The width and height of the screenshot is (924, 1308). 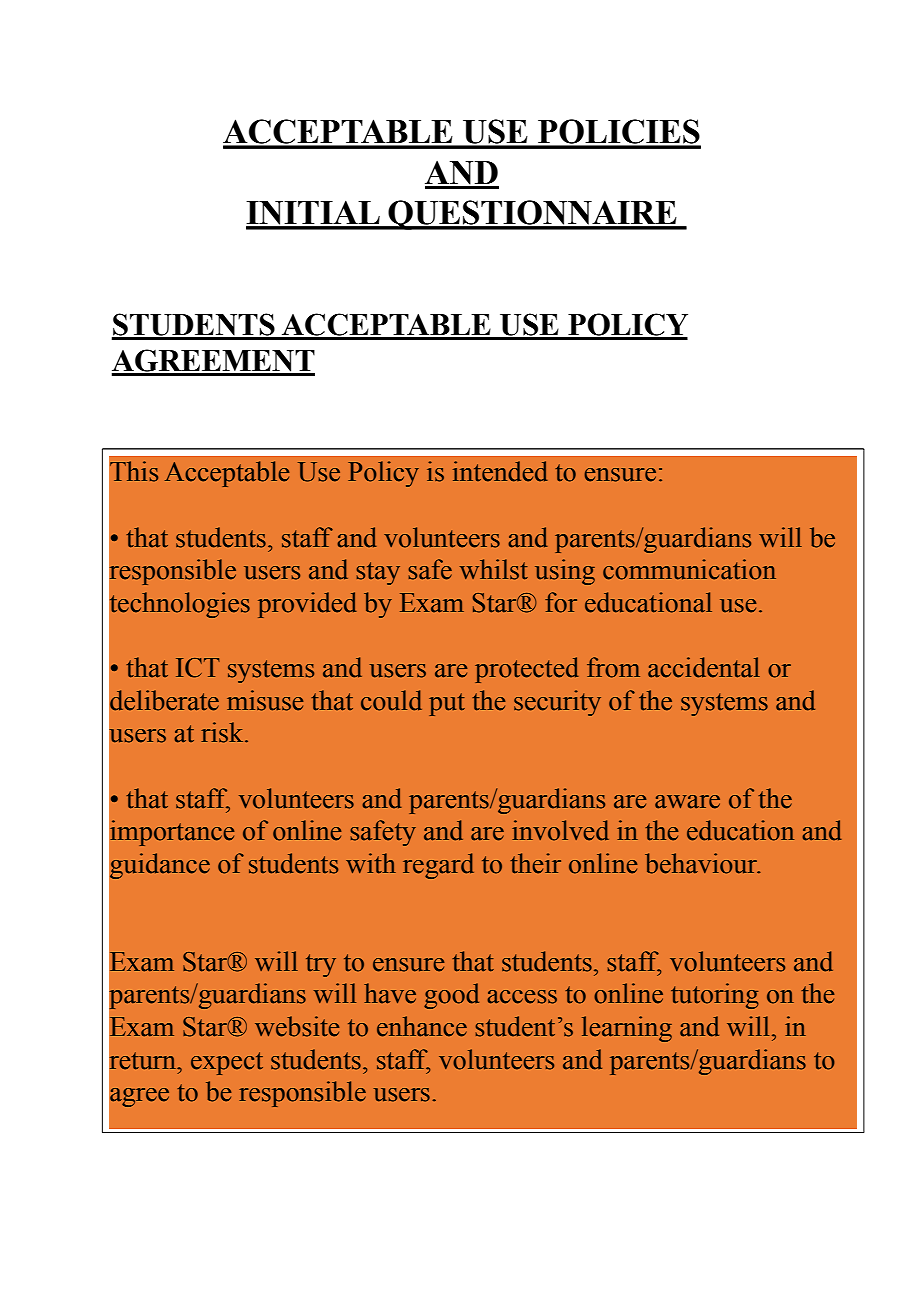 I want to click on intended, so click(x=500, y=471).
